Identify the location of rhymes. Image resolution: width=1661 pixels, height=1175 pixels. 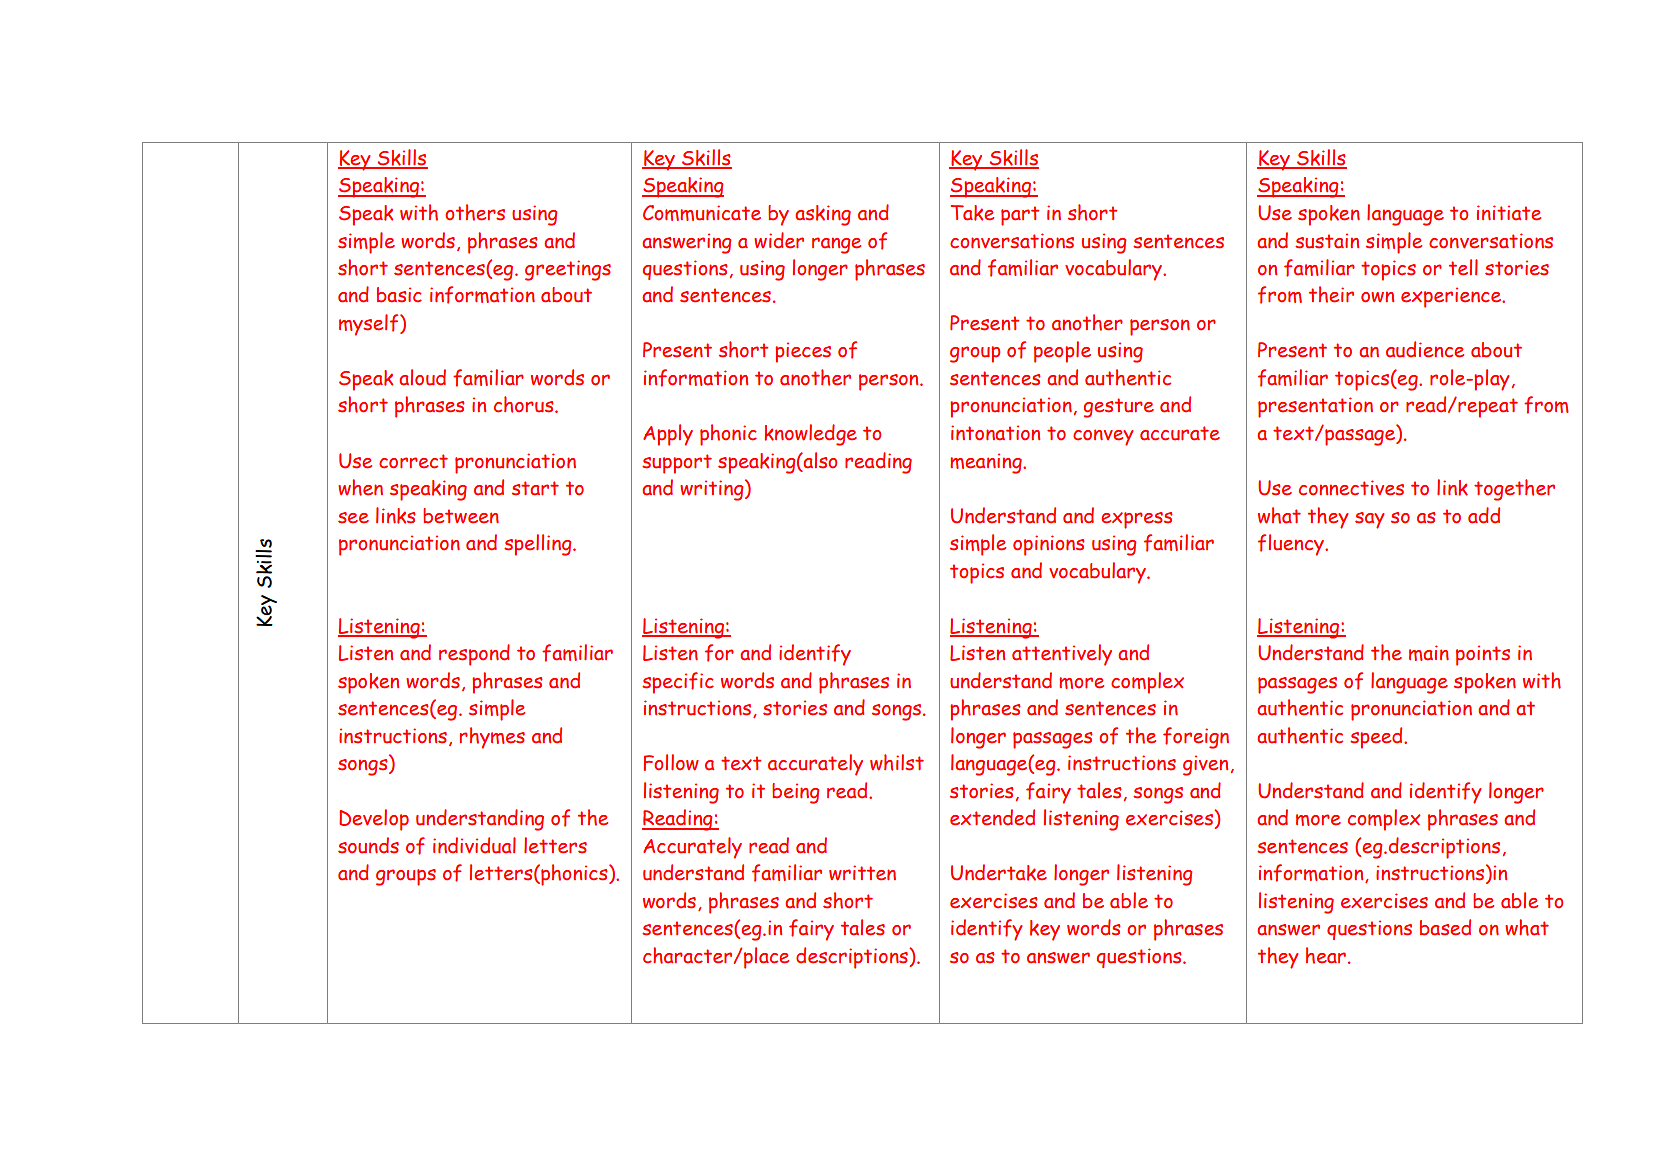
(492, 738).
